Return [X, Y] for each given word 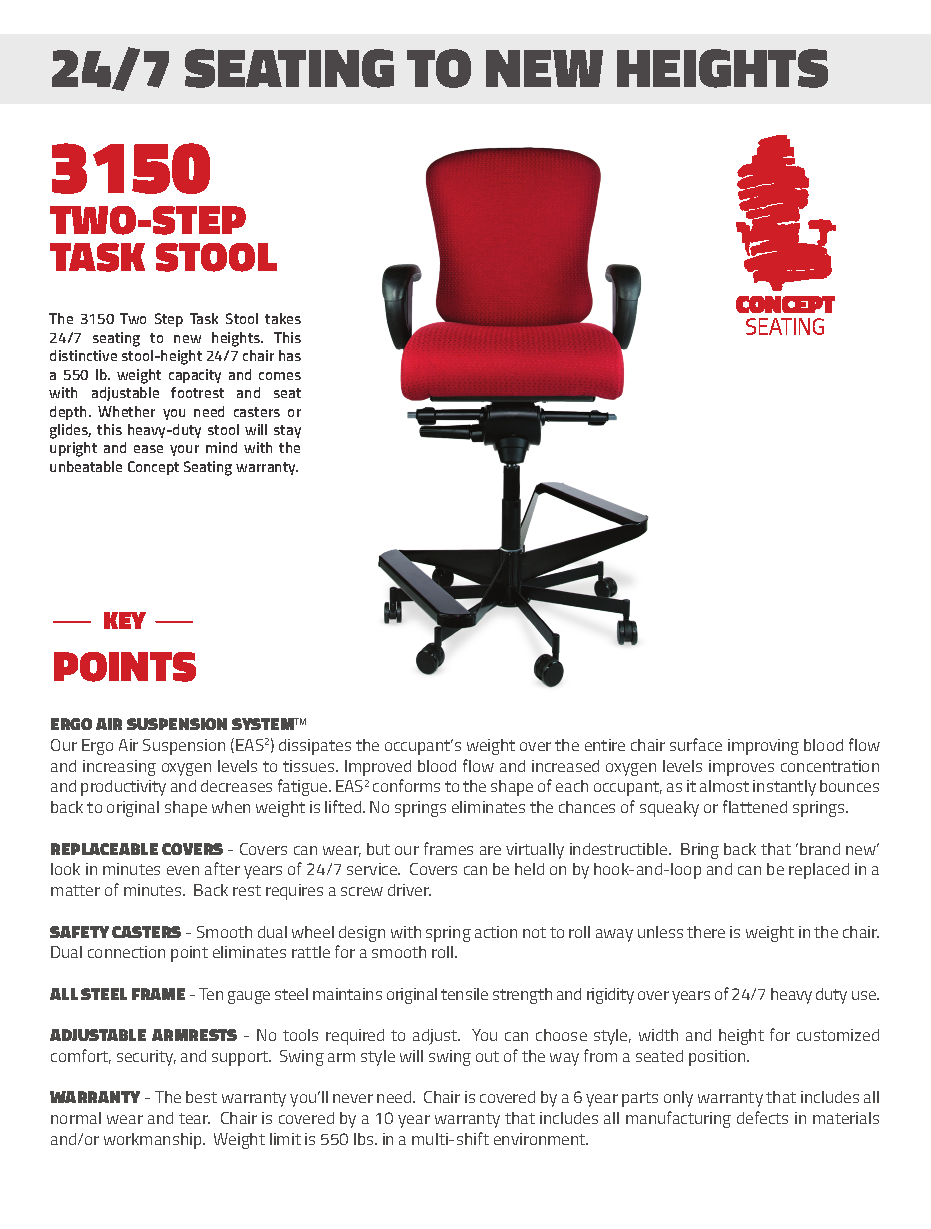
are [490, 850]
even [183, 870]
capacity [195, 376]
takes [283, 318]
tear [194, 1118]
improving [763, 747]
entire [605, 745]
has [290, 355]
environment [541, 1139]
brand [820, 849]
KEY [125, 620]
